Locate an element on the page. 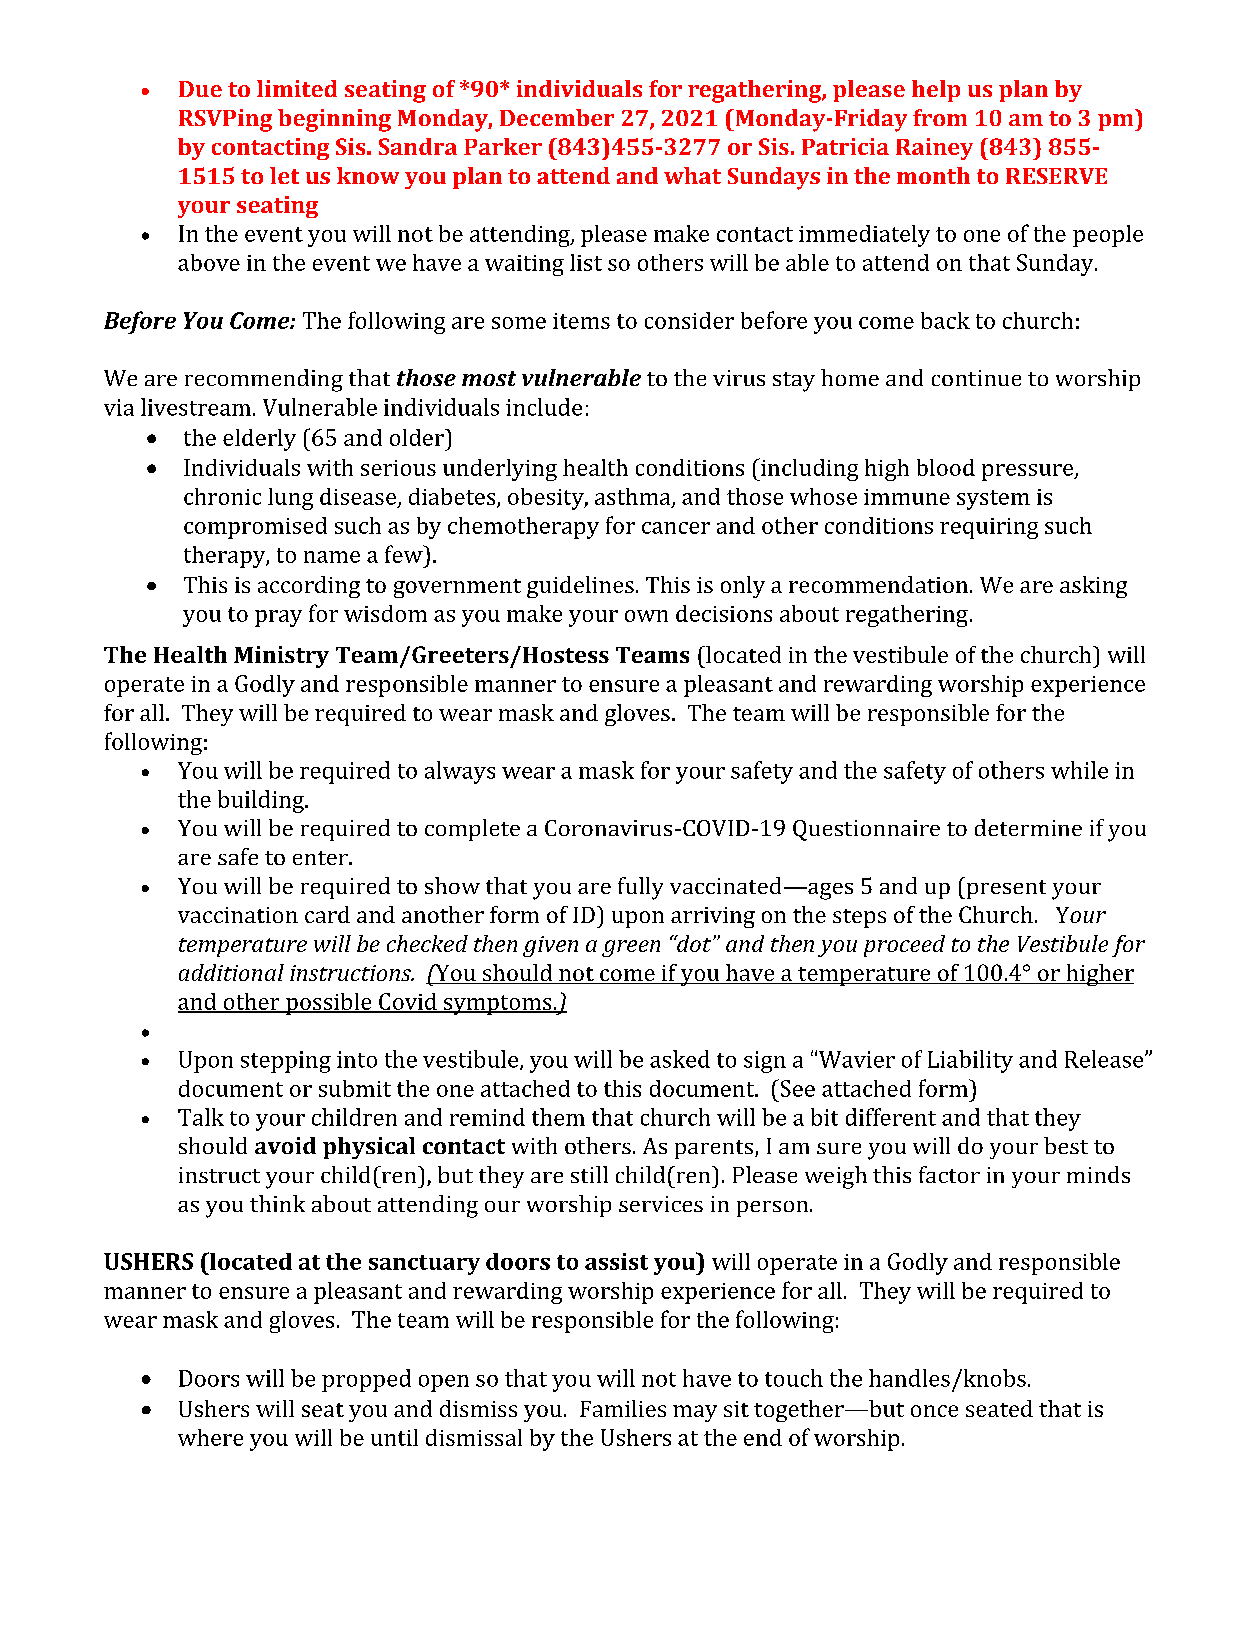 This page has height=1627, width=1257. December is located at coordinates (557, 117).
